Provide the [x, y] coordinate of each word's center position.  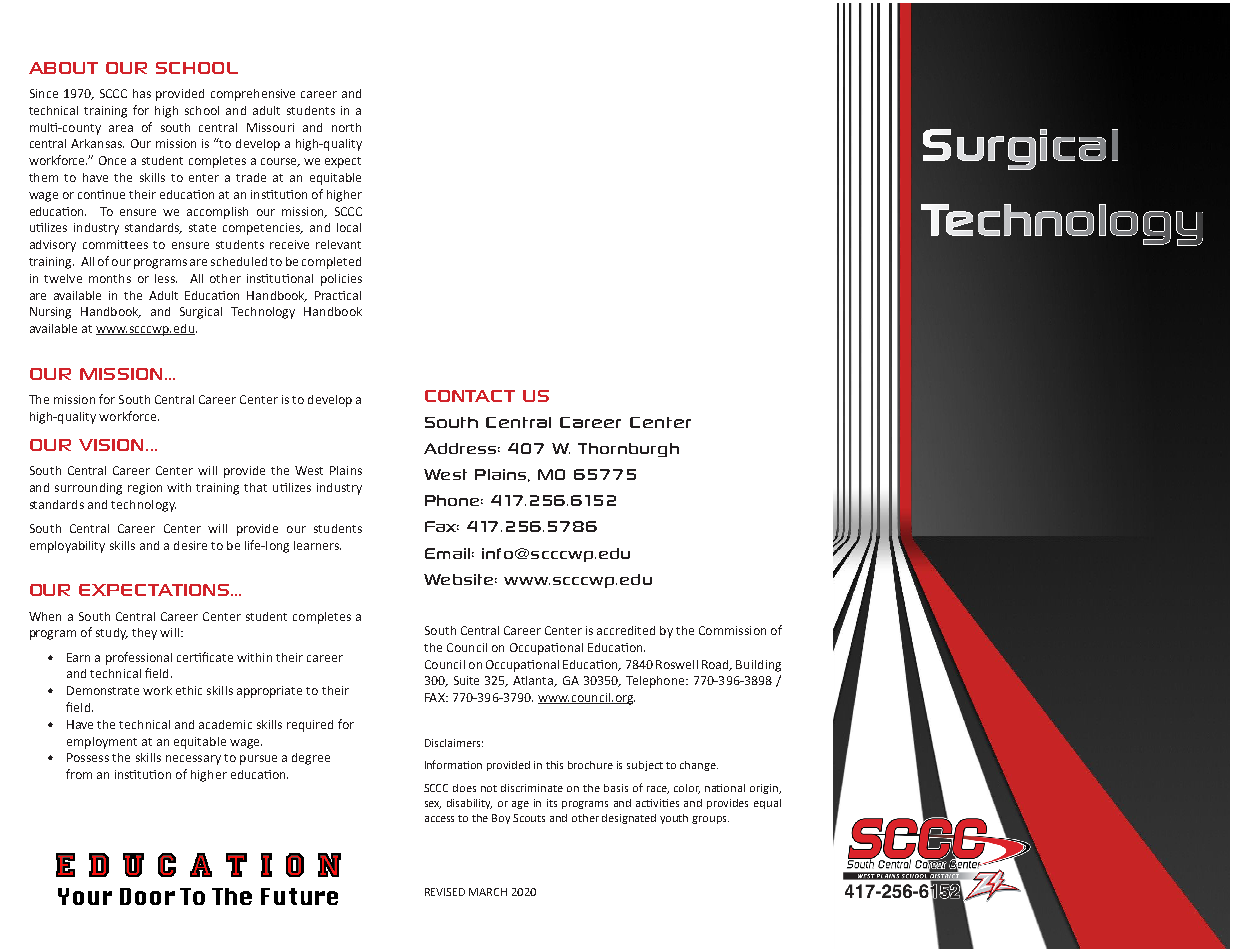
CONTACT [470, 396]
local [349, 227]
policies [341, 280]
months [110, 278]
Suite [466, 680]
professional [139, 658]
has [142, 93]
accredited [626, 630]
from [79, 774]
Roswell [677, 664]
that [255, 487]
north [346, 127]
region [145, 489]
